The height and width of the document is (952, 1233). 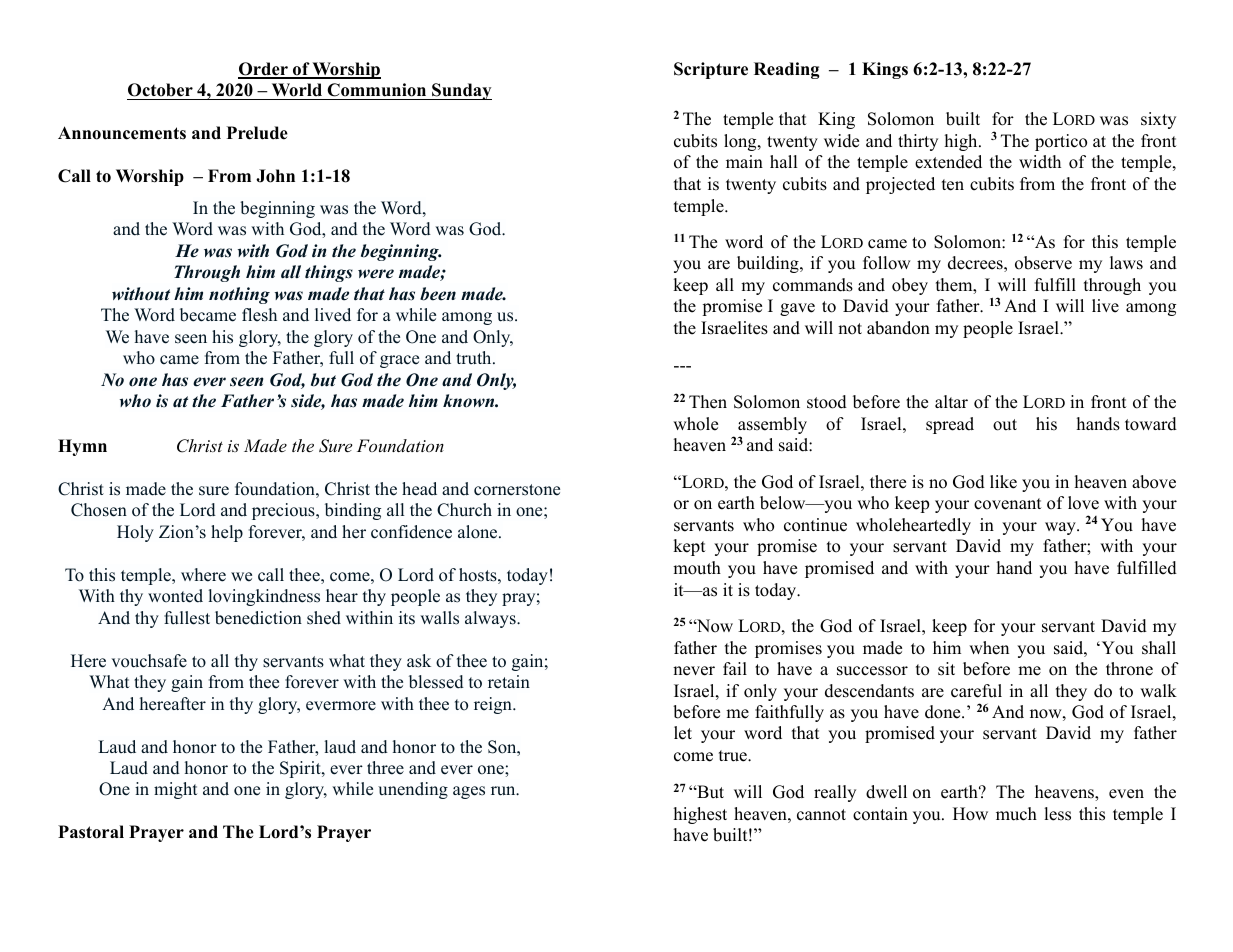 I want to click on like, so click(x=1003, y=482).
